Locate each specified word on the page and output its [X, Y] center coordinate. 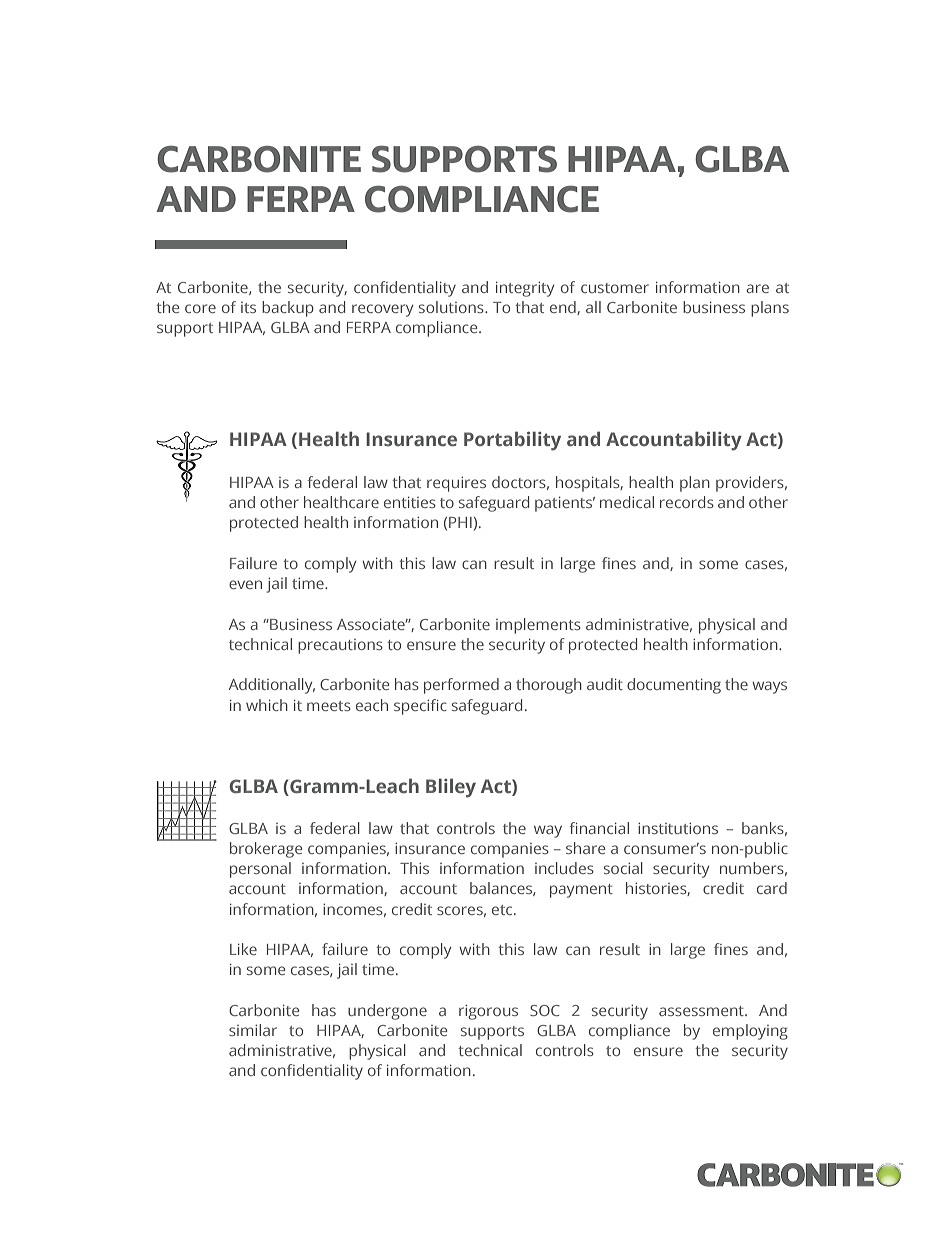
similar [253, 1030]
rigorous [488, 1012]
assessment [702, 1011]
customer [615, 288]
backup [288, 309]
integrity [525, 289]
